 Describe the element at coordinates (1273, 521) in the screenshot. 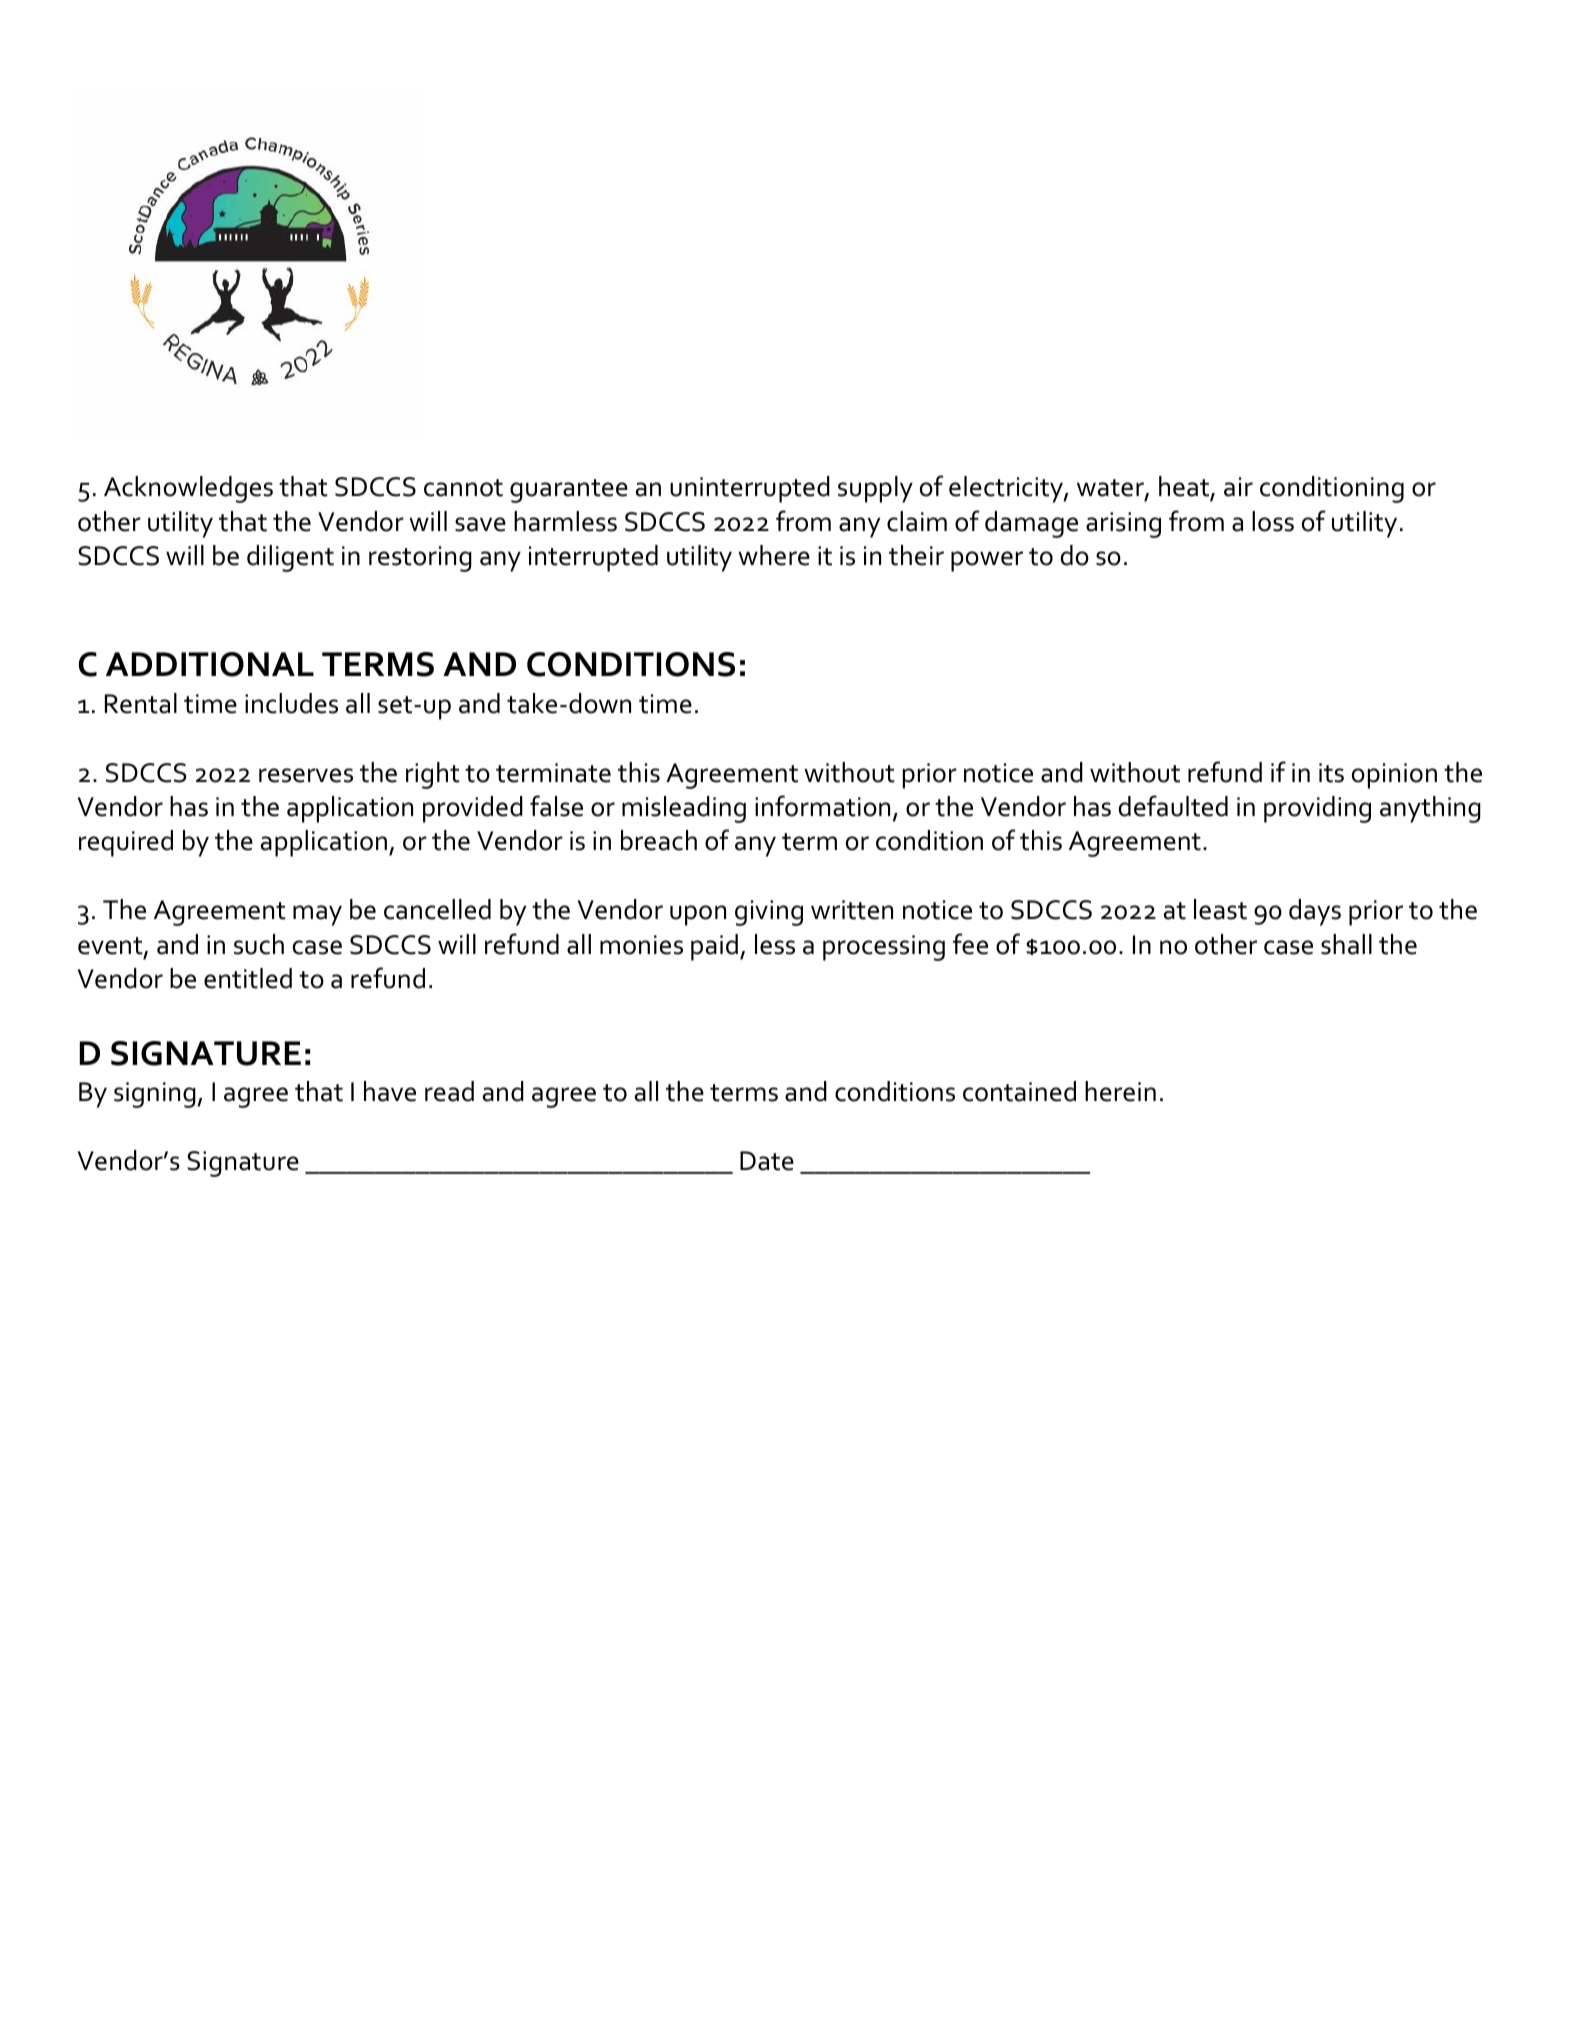

I see `loss` at that location.
